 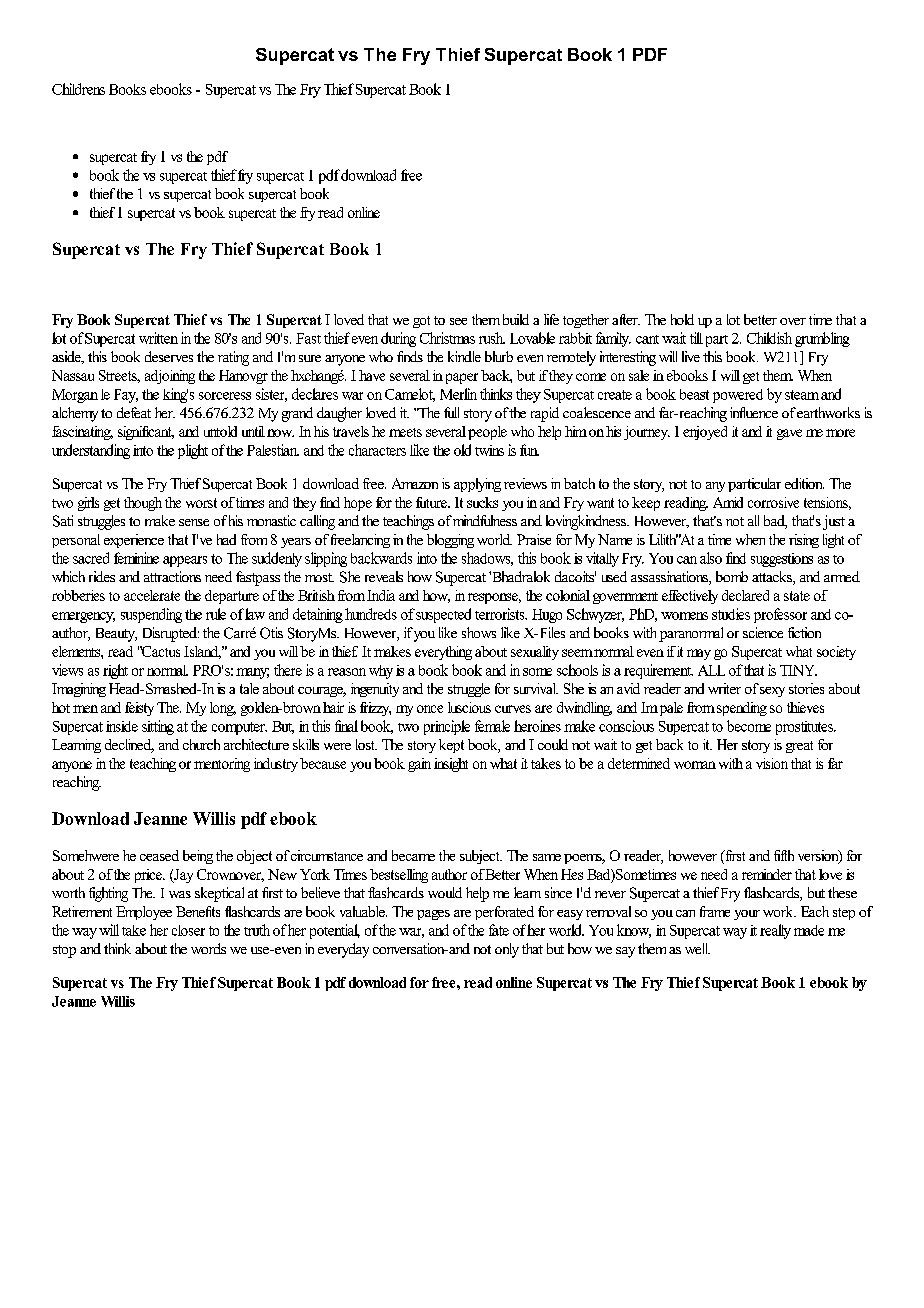 I want to click on Amazon, so click(x=415, y=483).
